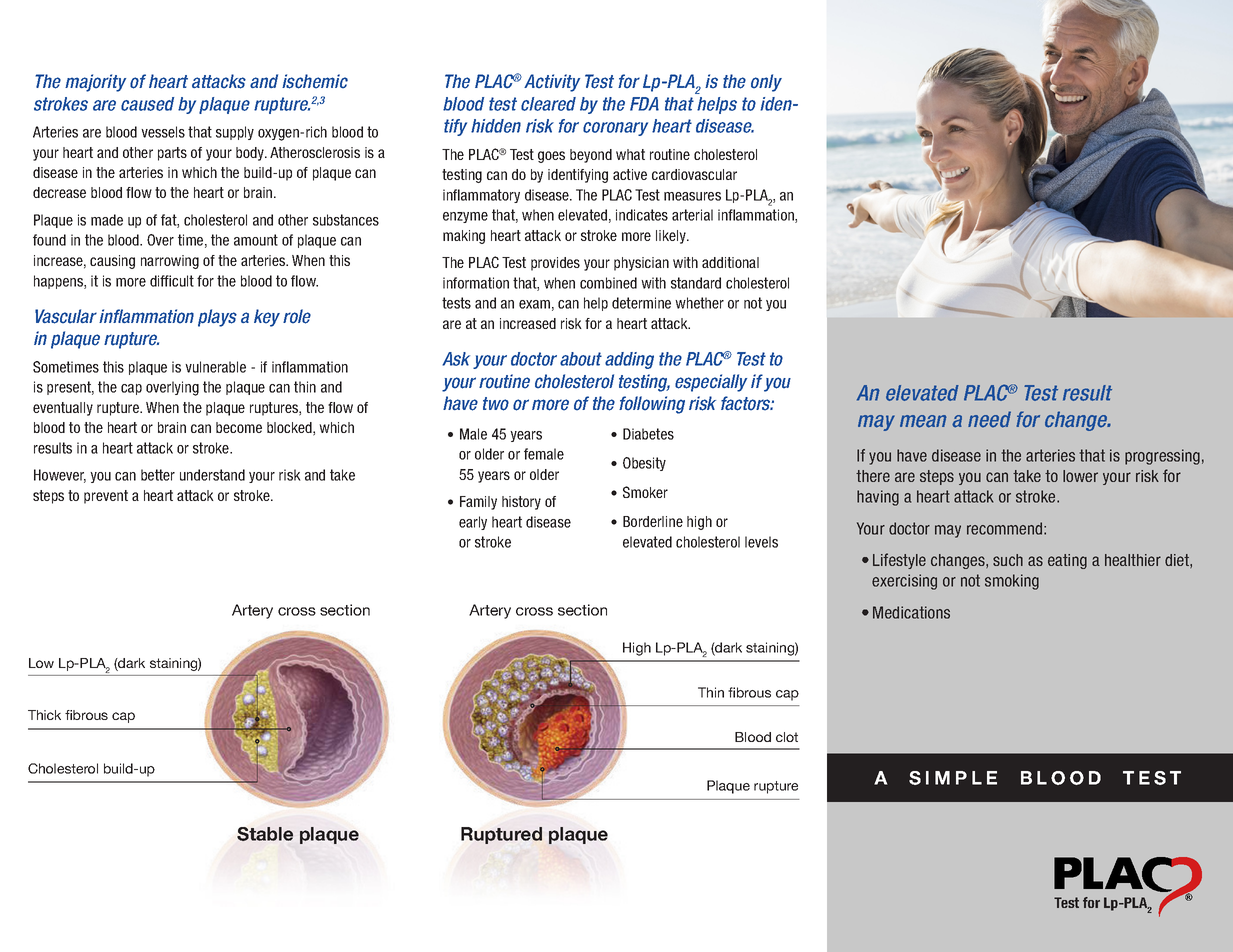  What do you see at coordinates (158, 475) in the screenshot?
I see `better` at bounding box center [158, 475].
